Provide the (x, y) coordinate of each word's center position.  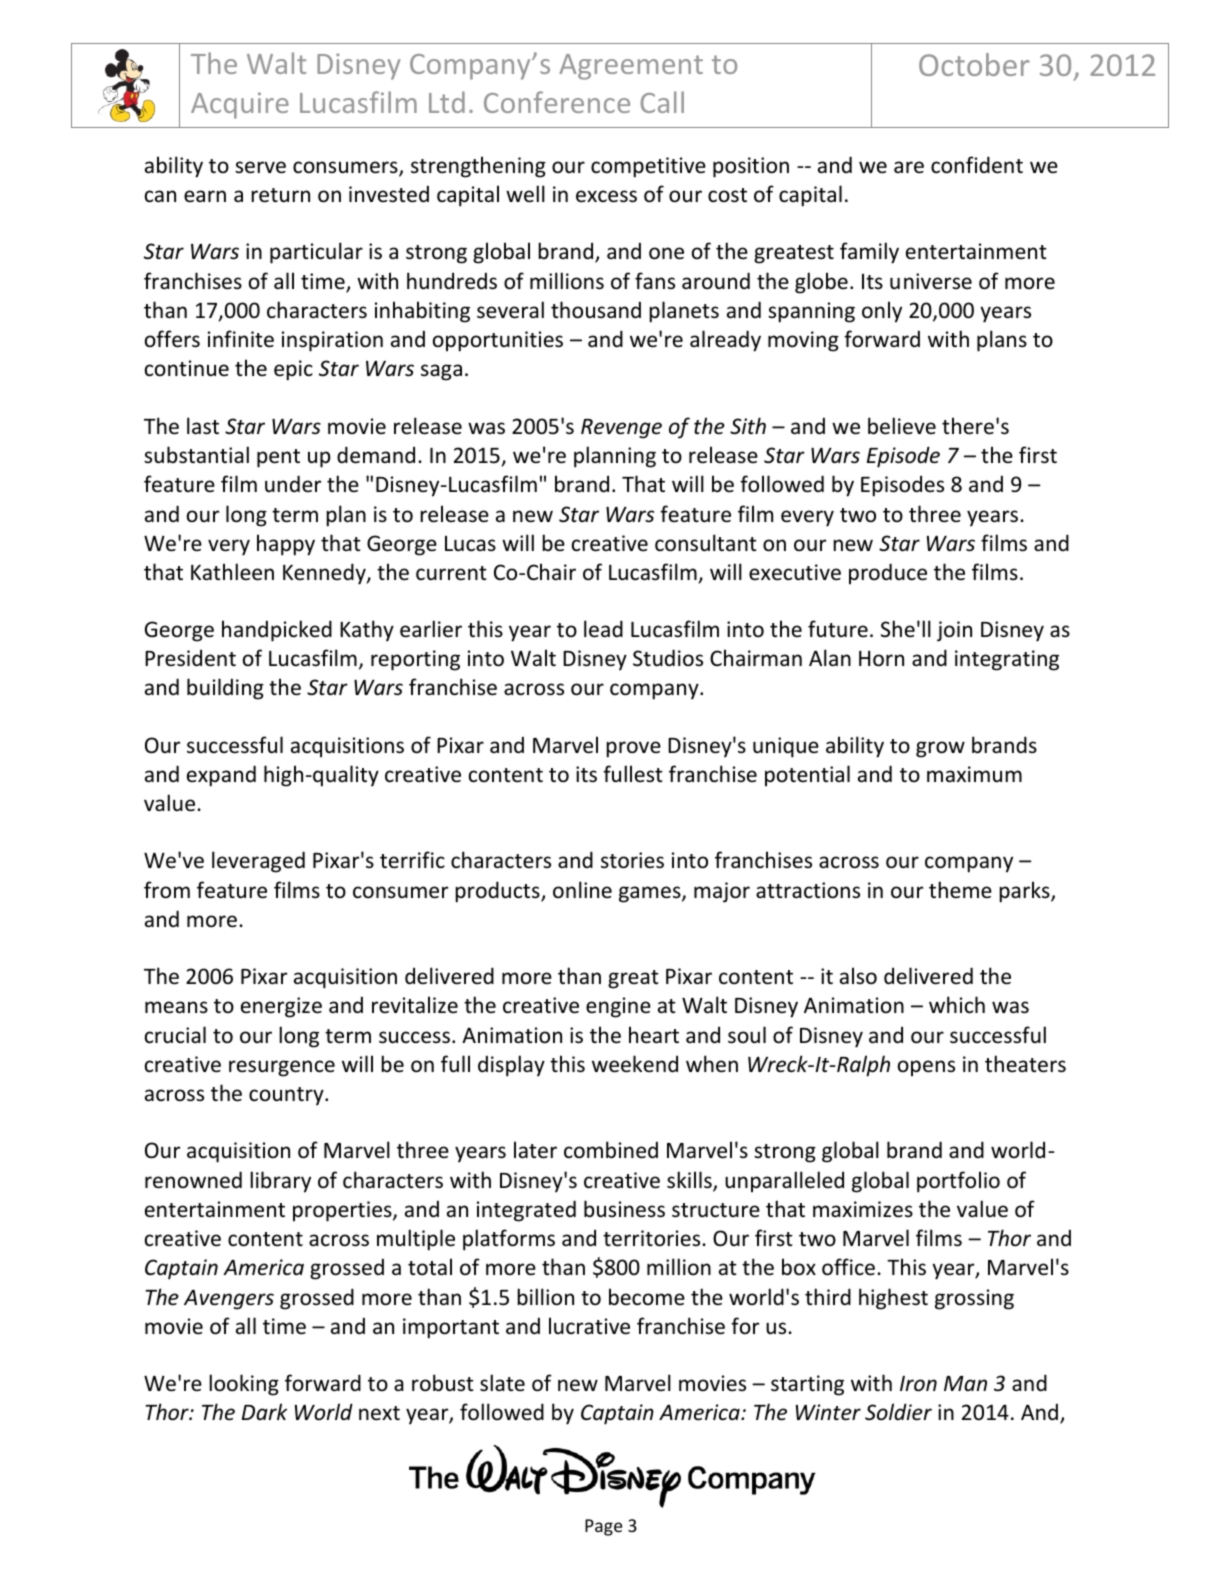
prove (633, 749)
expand (221, 776)
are (909, 167)
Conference (557, 102)
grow (940, 749)
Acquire (240, 105)
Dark (264, 1411)
